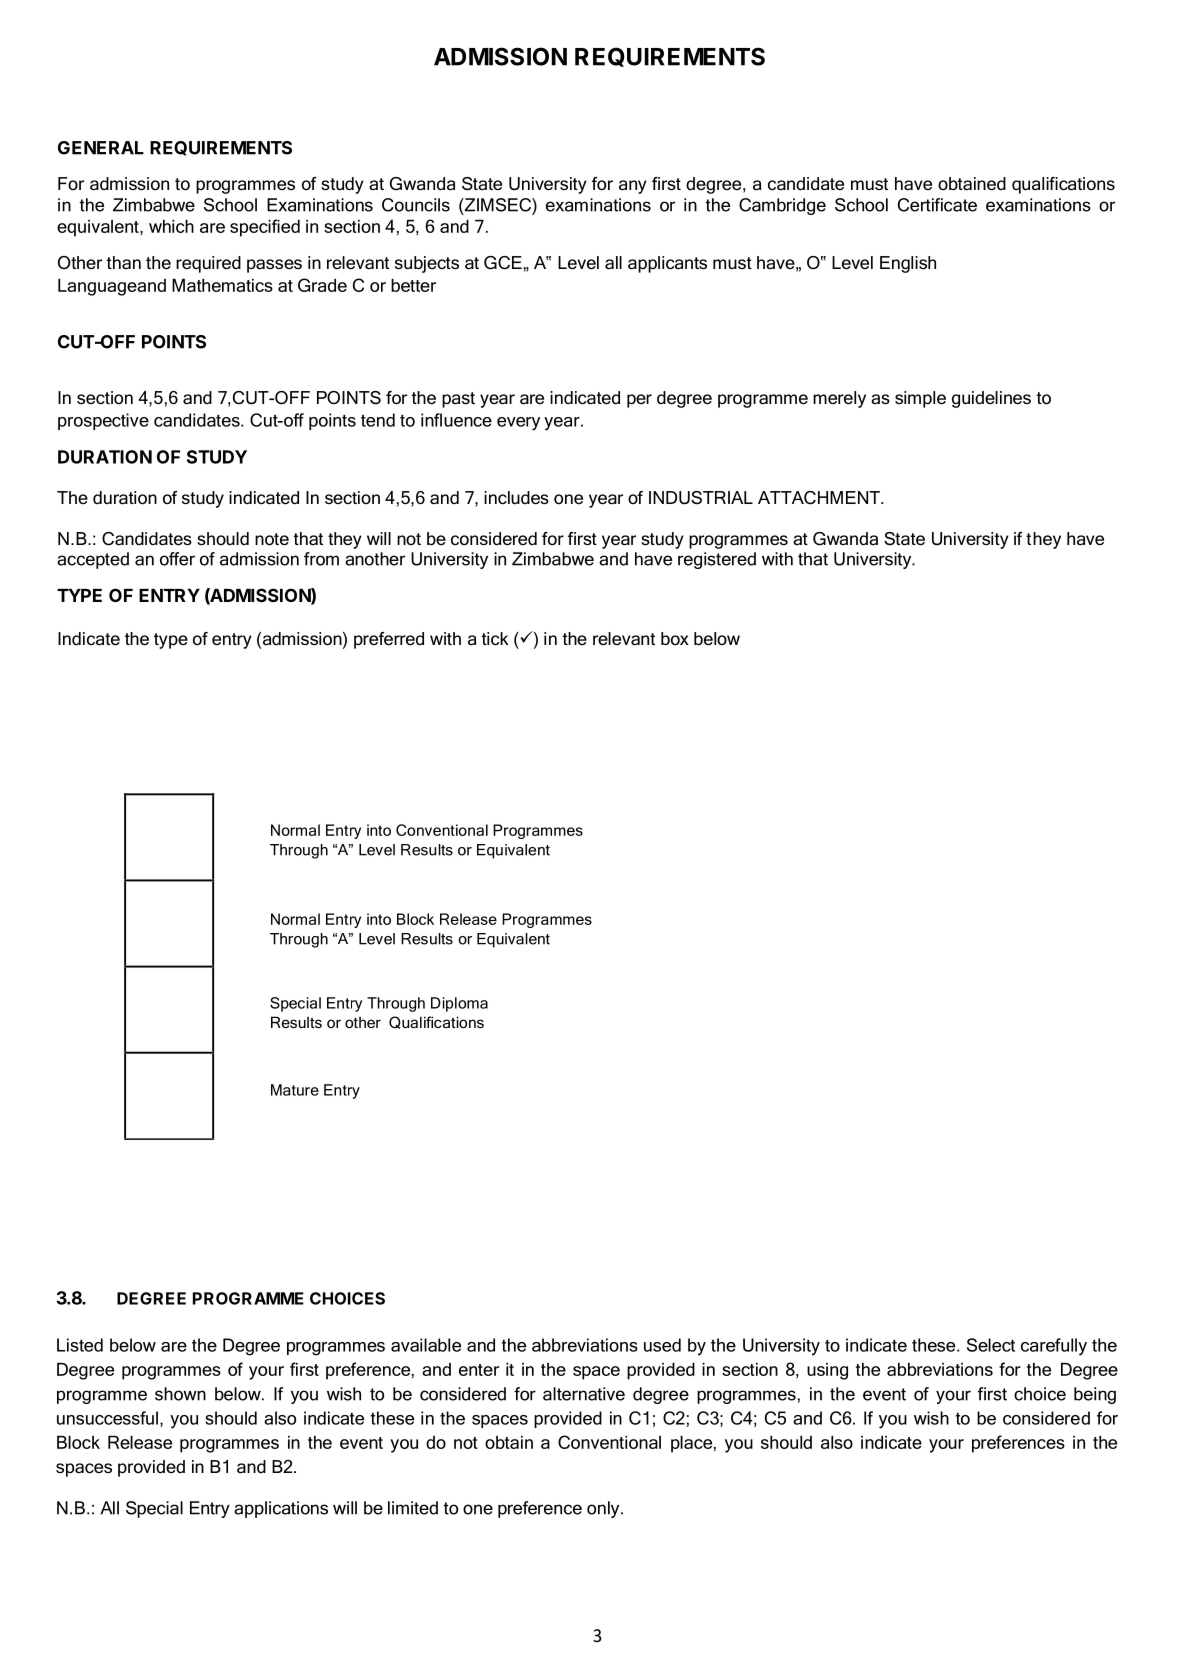 The height and width of the screenshot is (1670, 1179). I want to click on applications, so click(281, 1509).
